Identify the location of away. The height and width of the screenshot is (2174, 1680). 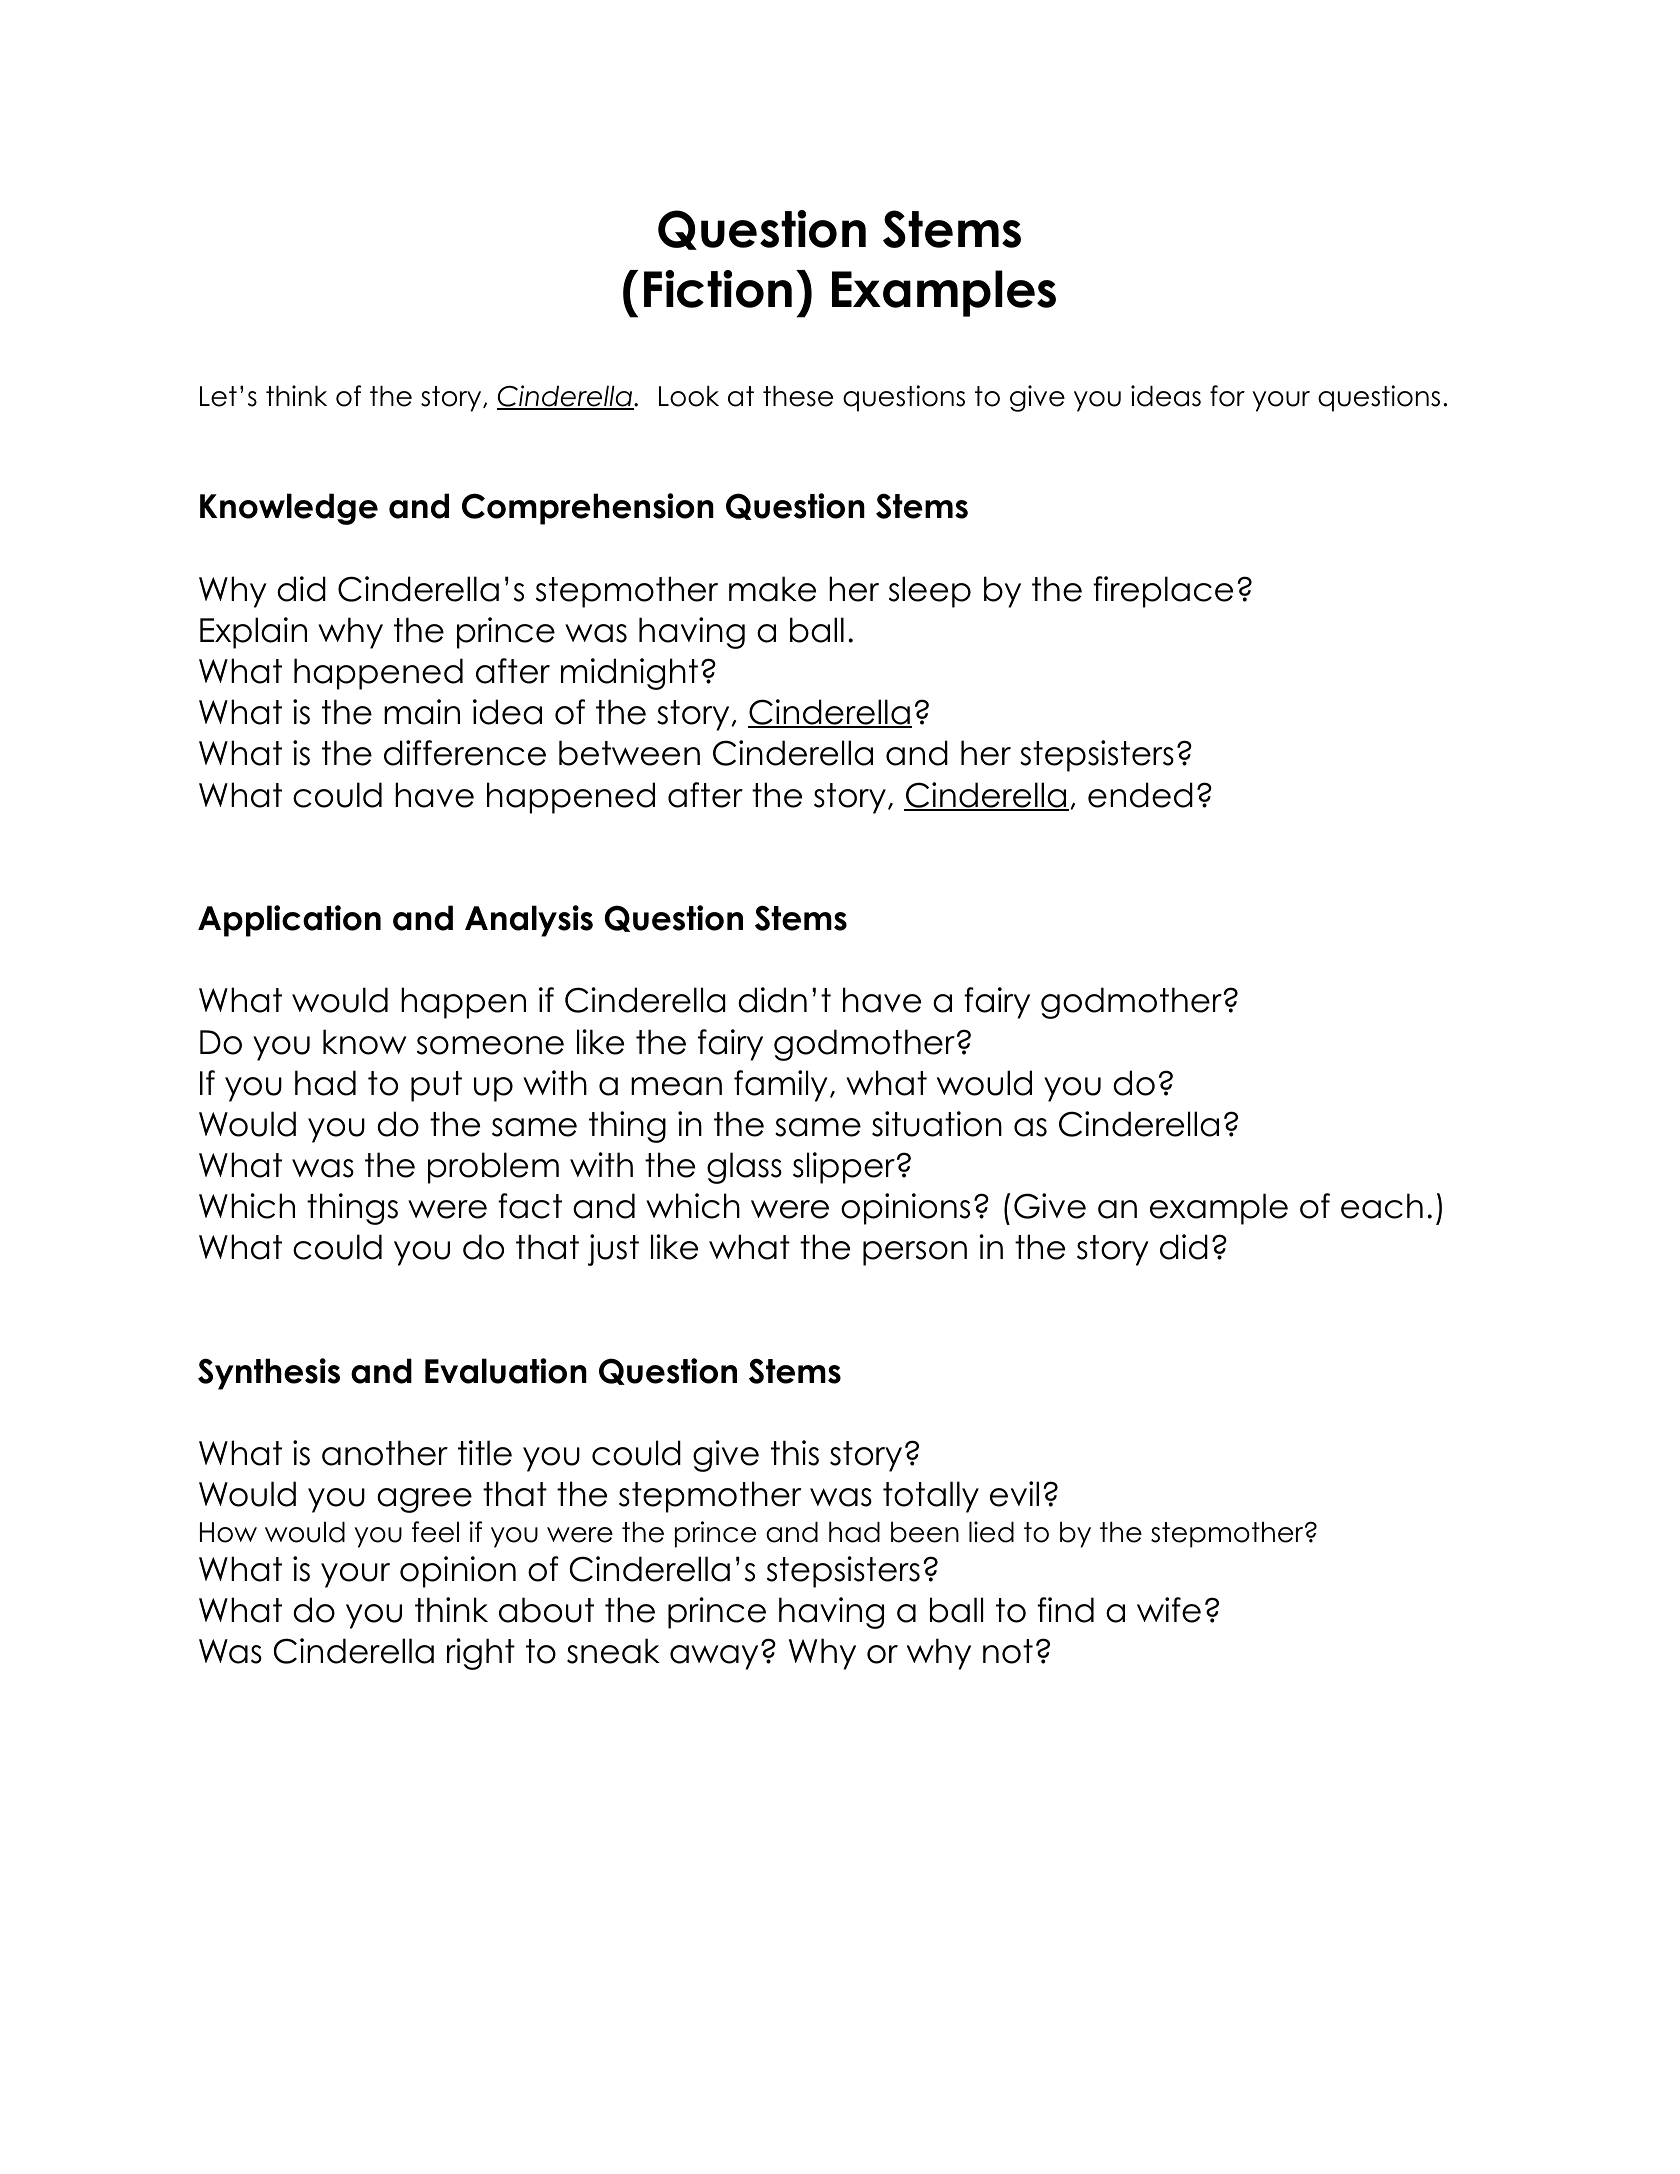
(714, 1657).
